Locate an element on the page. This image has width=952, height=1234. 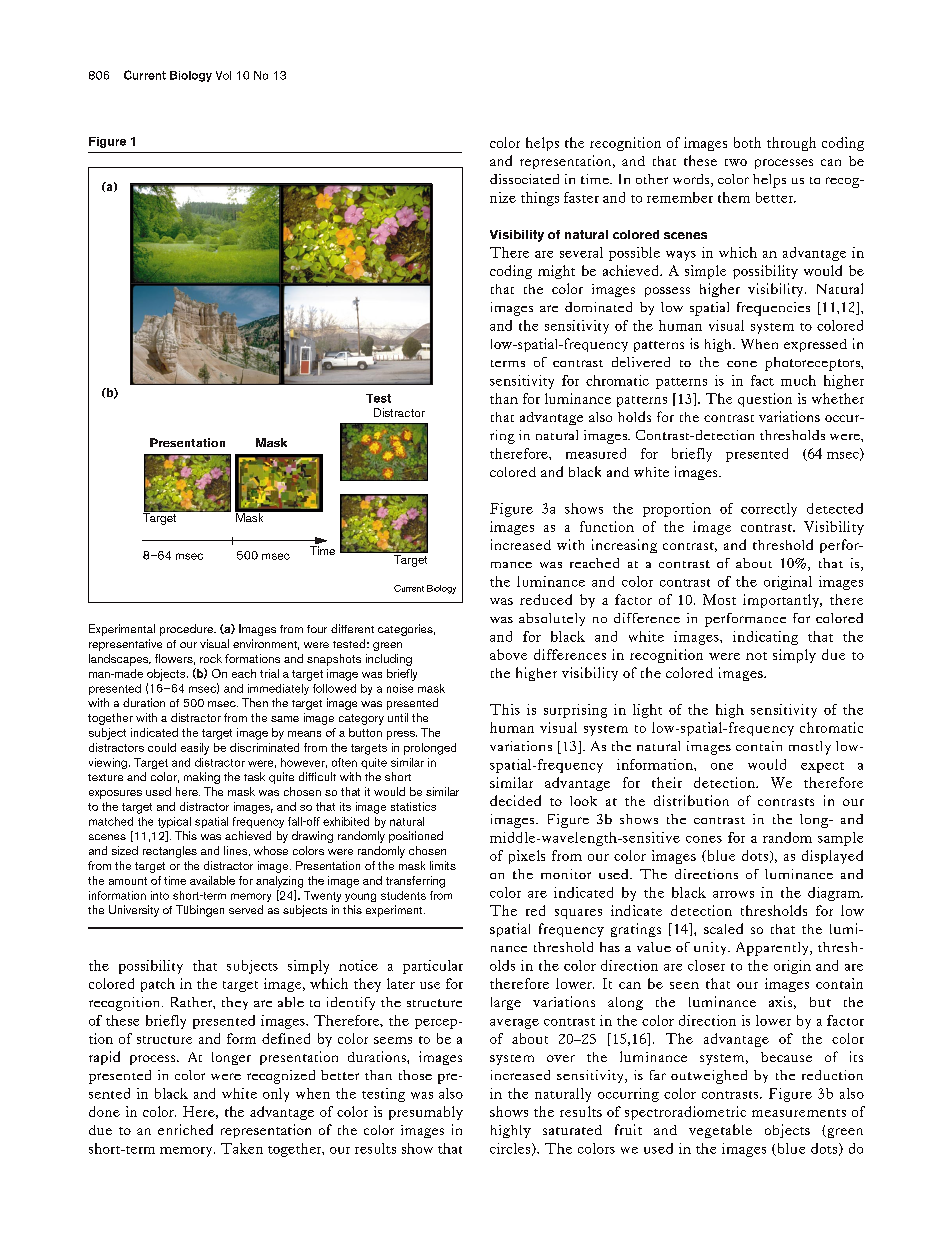
procedure is located at coordinates (187, 630).
